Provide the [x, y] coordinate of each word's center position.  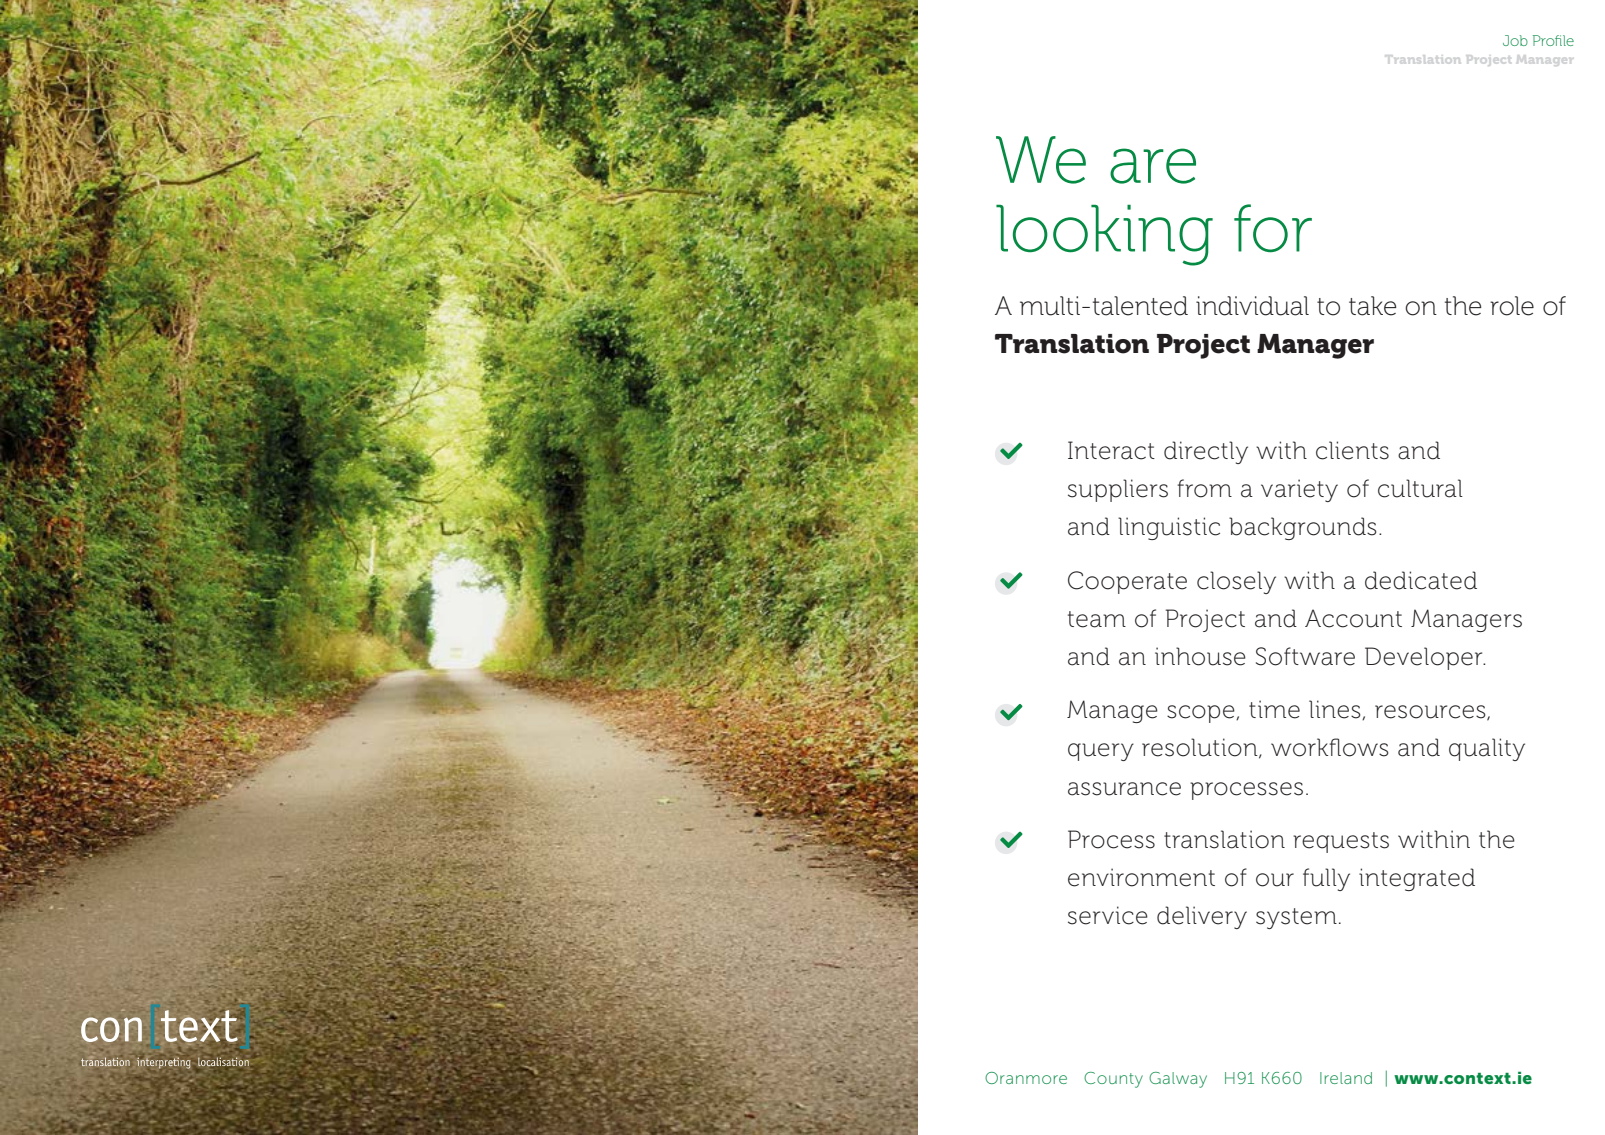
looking [1104, 235]
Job [1515, 40]
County [1113, 1080]
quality [1487, 749]
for [1273, 228]
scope [1202, 714]
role [1512, 306]
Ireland [1346, 1078]
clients [1352, 450]
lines [1336, 710]
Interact [1111, 450]
